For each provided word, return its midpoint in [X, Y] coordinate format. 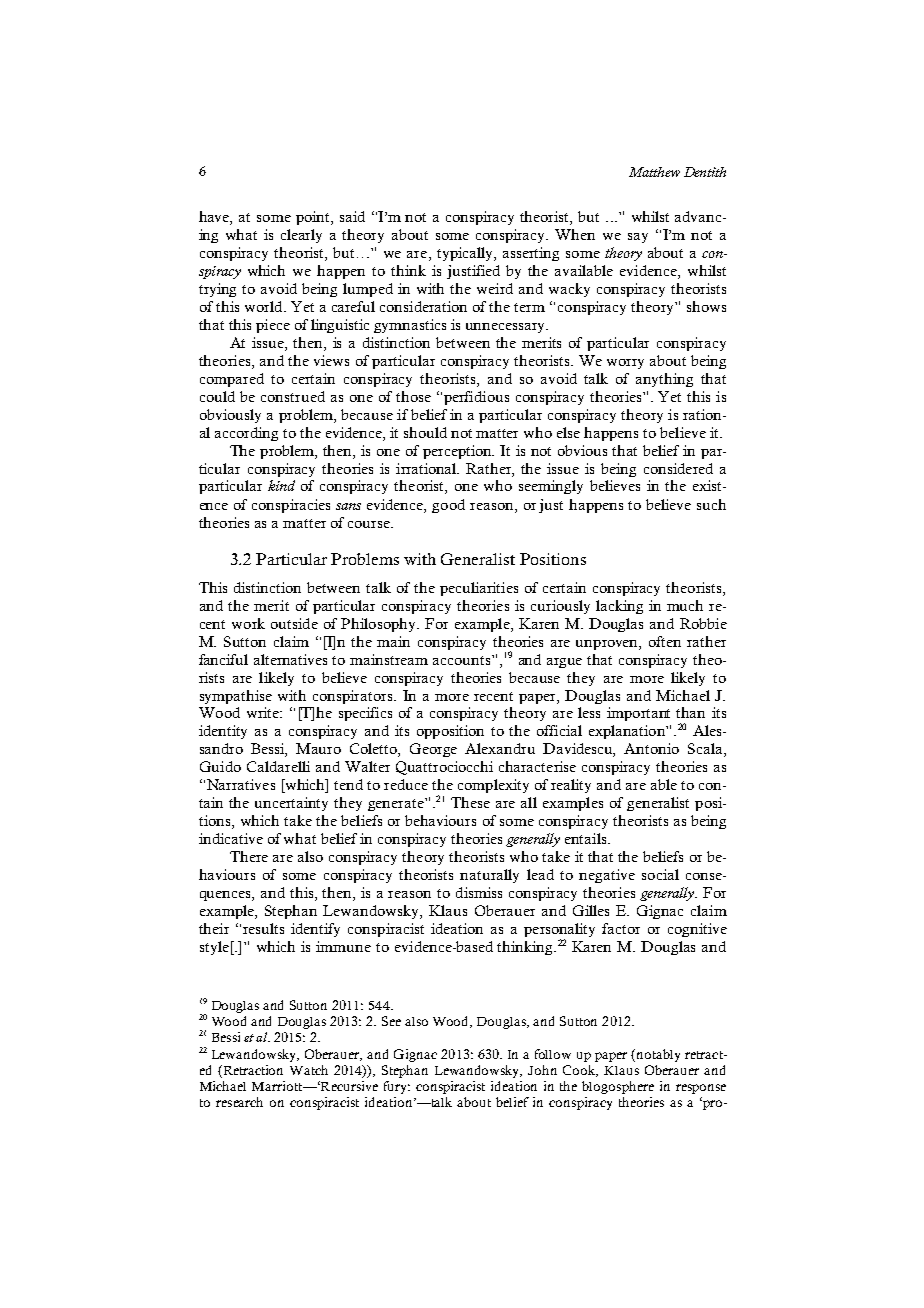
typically [466, 254]
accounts [463, 660]
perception [458, 452]
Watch [309, 1070]
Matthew [654, 172]
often [665, 641]
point [314, 218]
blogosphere [618, 1087]
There [249, 856]
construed [293, 396]
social [660, 874]
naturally [489, 876]
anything [664, 380]
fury [397, 1087]
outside [294, 623]
